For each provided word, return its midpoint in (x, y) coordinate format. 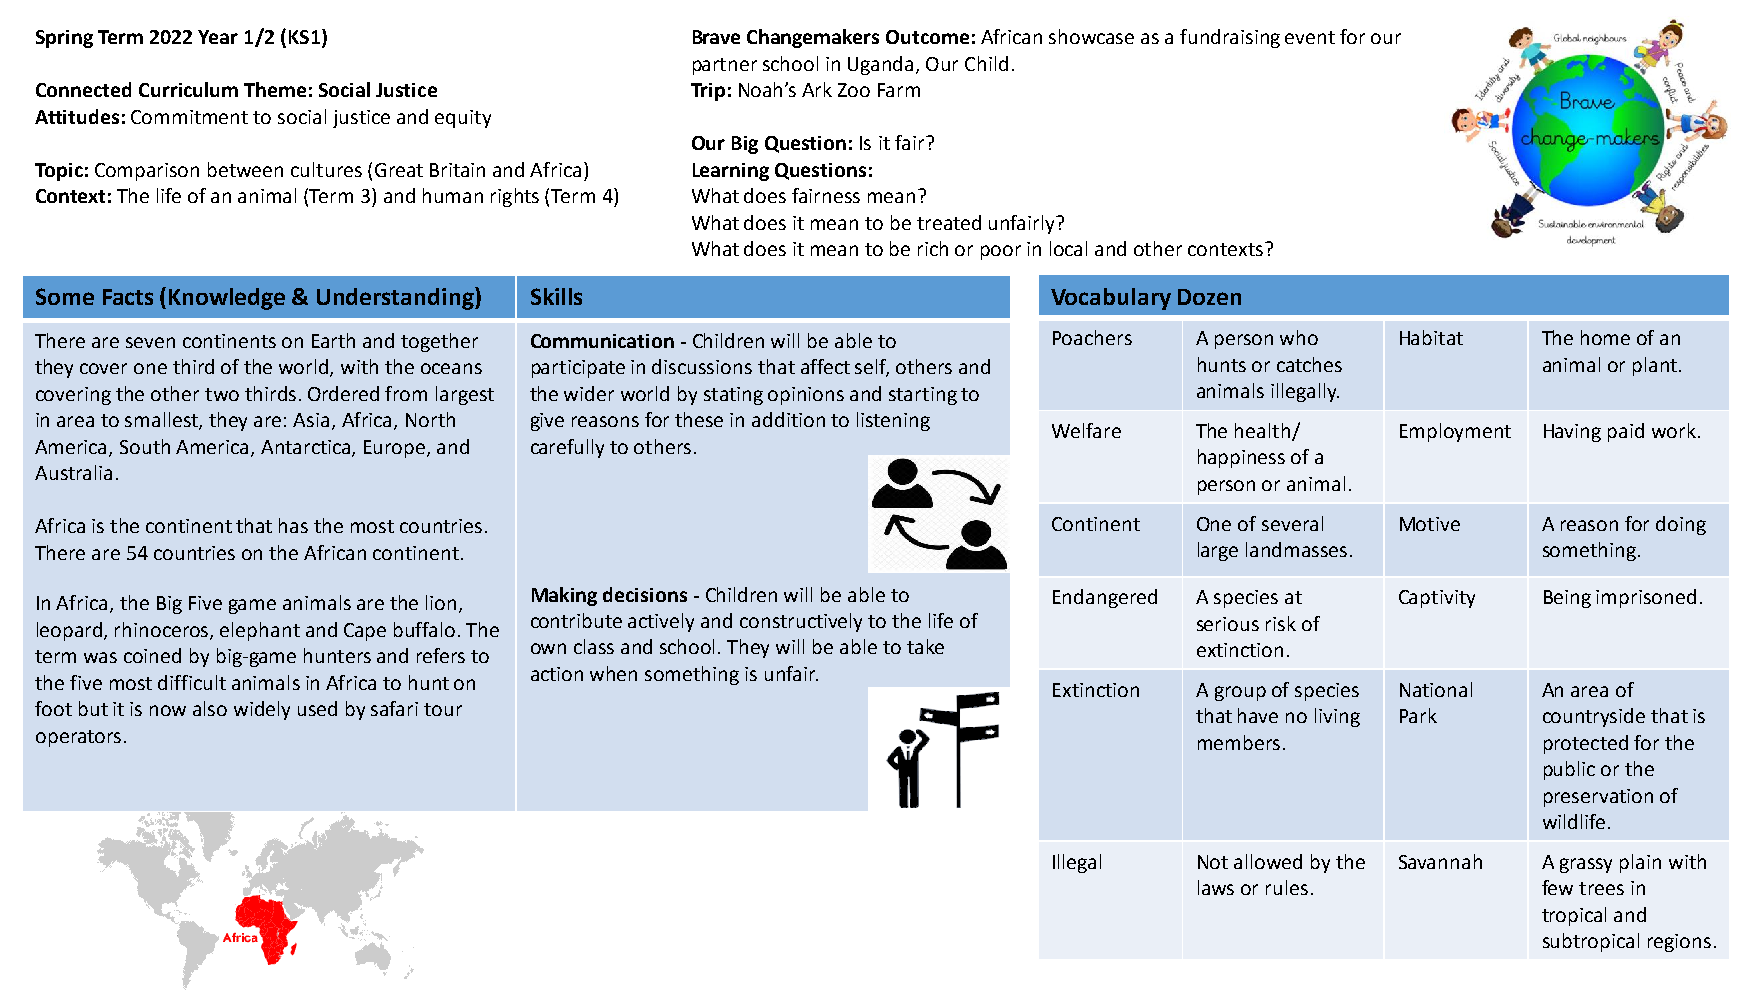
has (293, 525)
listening (893, 421)
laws (1216, 887)
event (1310, 37)
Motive (1430, 524)
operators (78, 738)
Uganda (880, 65)
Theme (275, 89)
